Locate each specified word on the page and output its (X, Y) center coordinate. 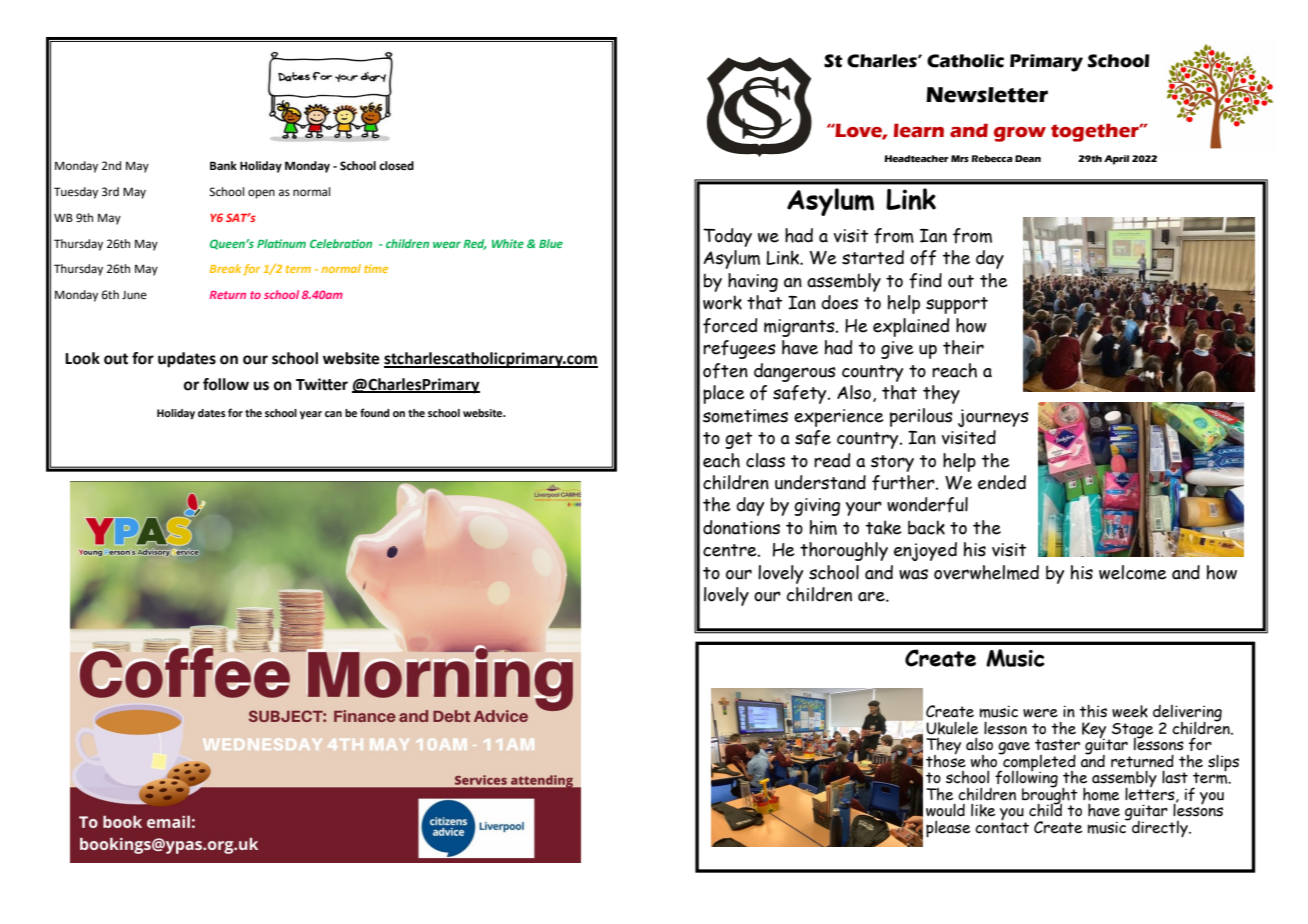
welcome (1133, 572)
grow (1020, 134)
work (722, 302)
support (957, 305)
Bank (223, 165)
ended (1002, 482)
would (945, 810)
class (765, 460)
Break (225, 268)
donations (741, 527)
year (311, 415)
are (872, 596)
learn (919, 130)
